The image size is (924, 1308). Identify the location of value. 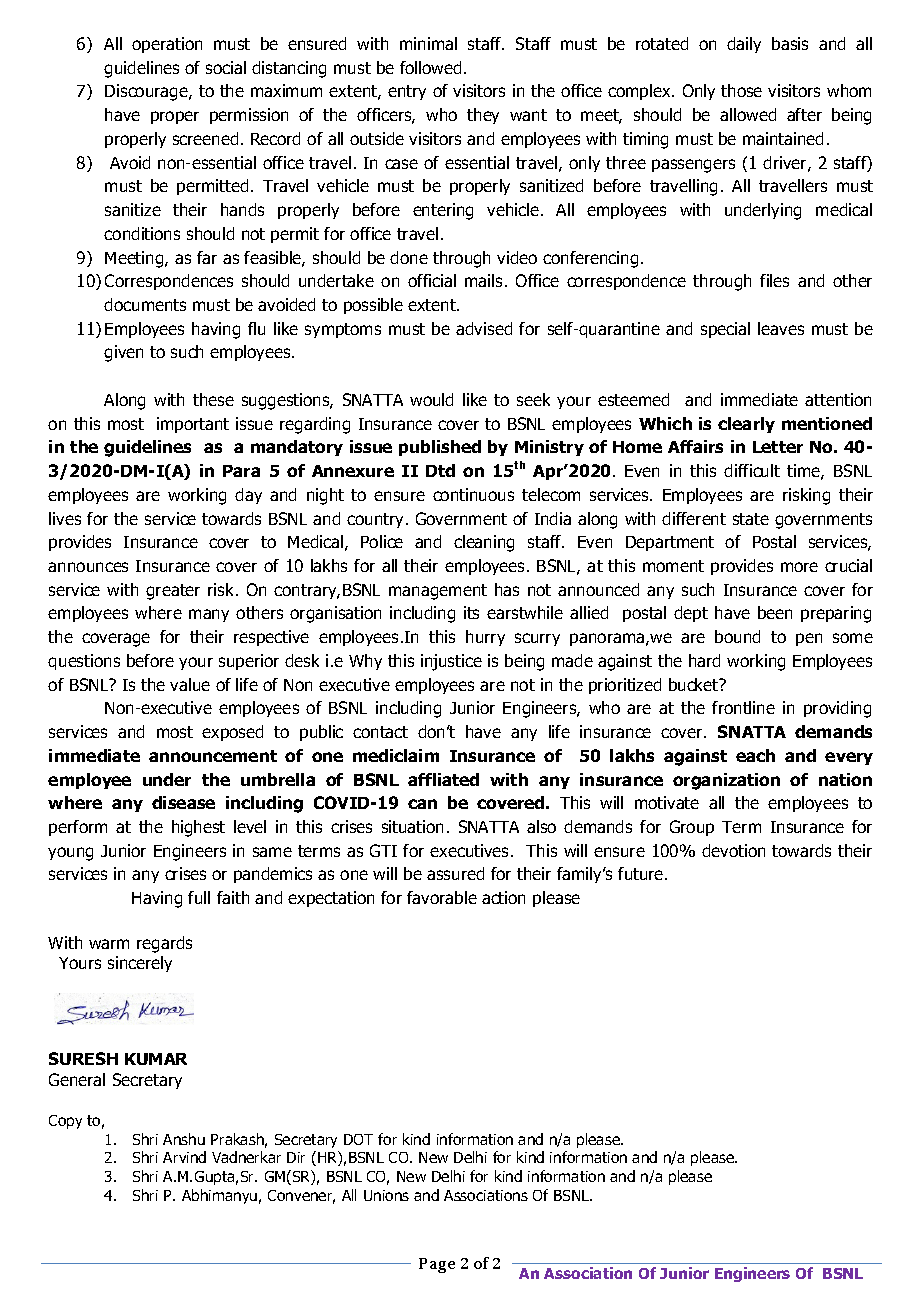
(190, 684).
